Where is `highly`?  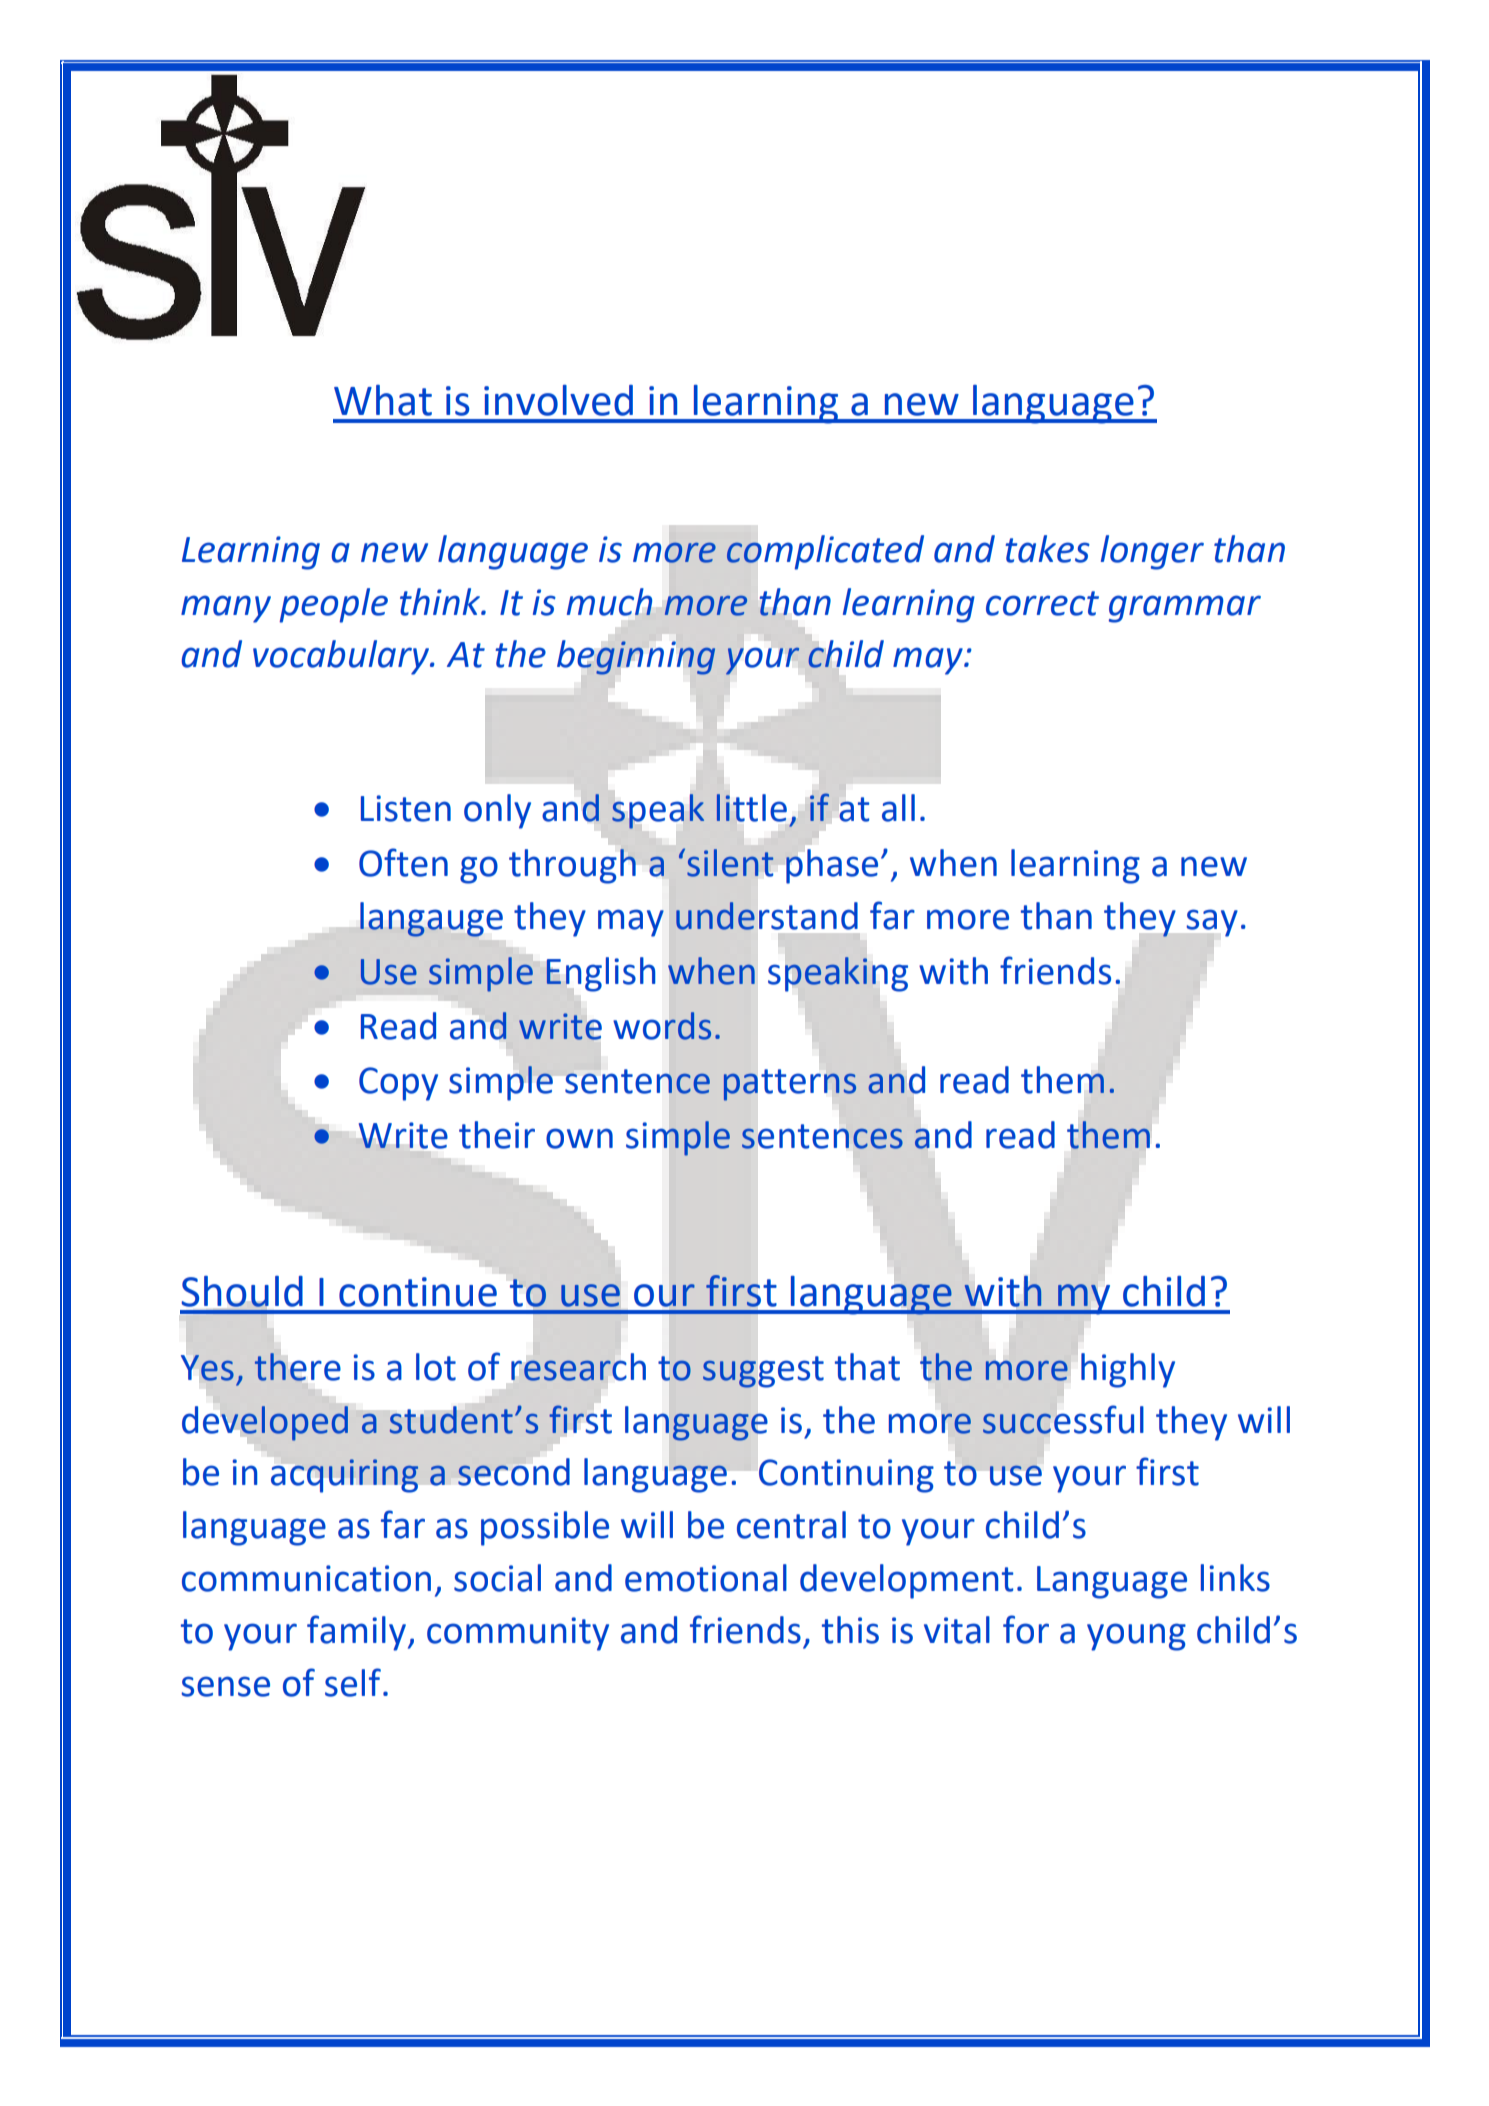 highly is located at coordinates (1128, 1370).
